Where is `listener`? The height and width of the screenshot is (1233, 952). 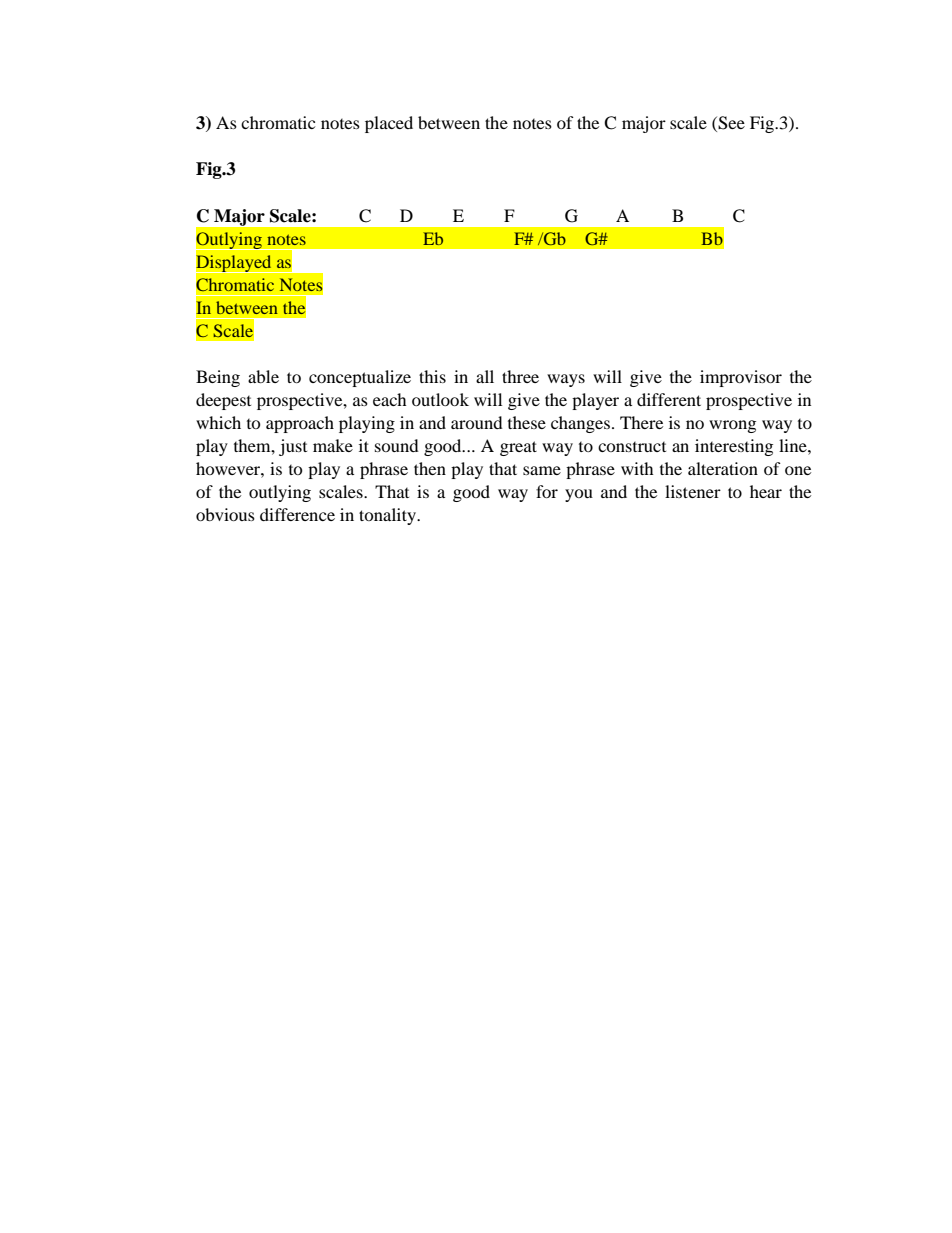
listener is located at coordinates (693, 491).
